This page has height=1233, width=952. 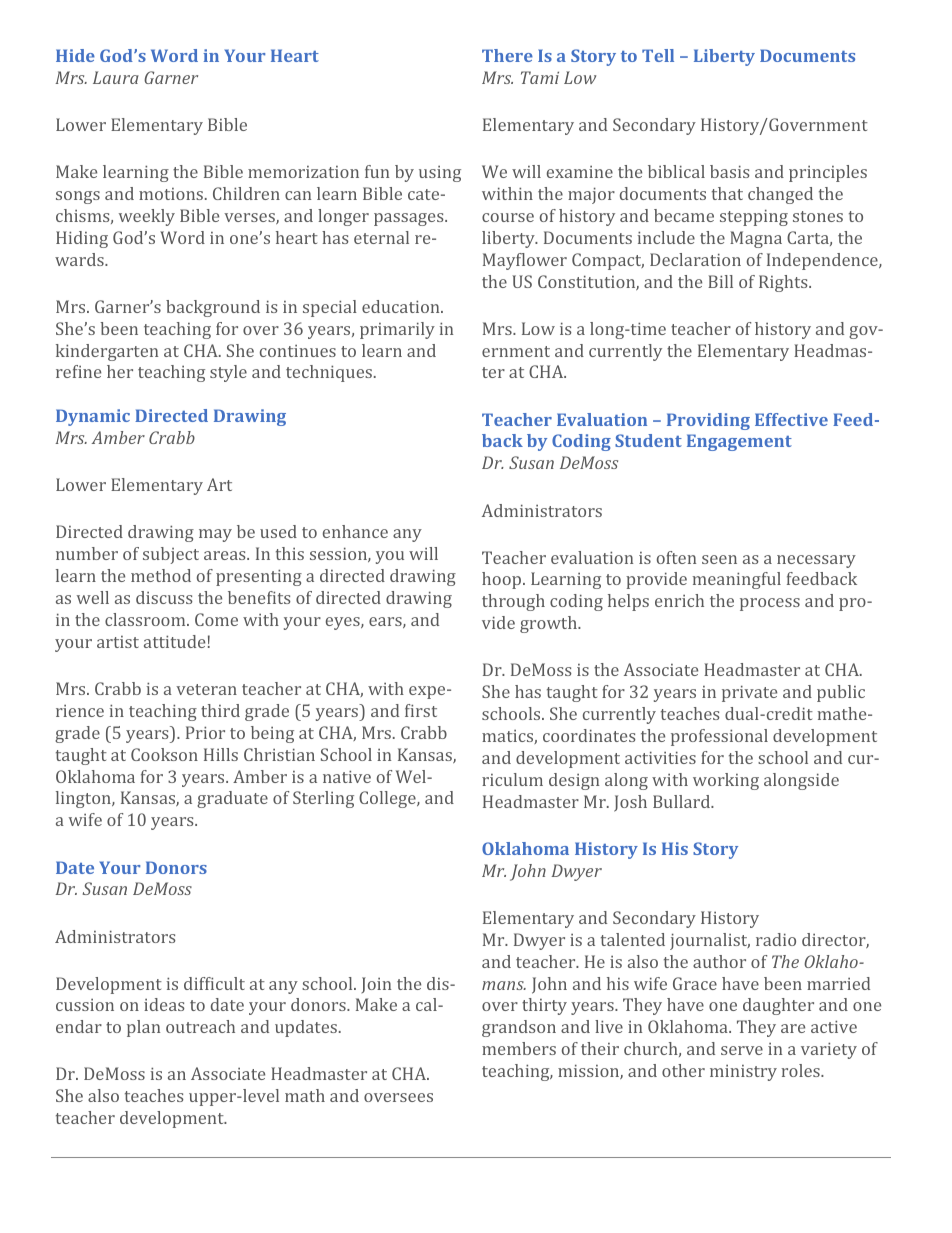 I want to click on Tell, so click(x=658, y=55).
